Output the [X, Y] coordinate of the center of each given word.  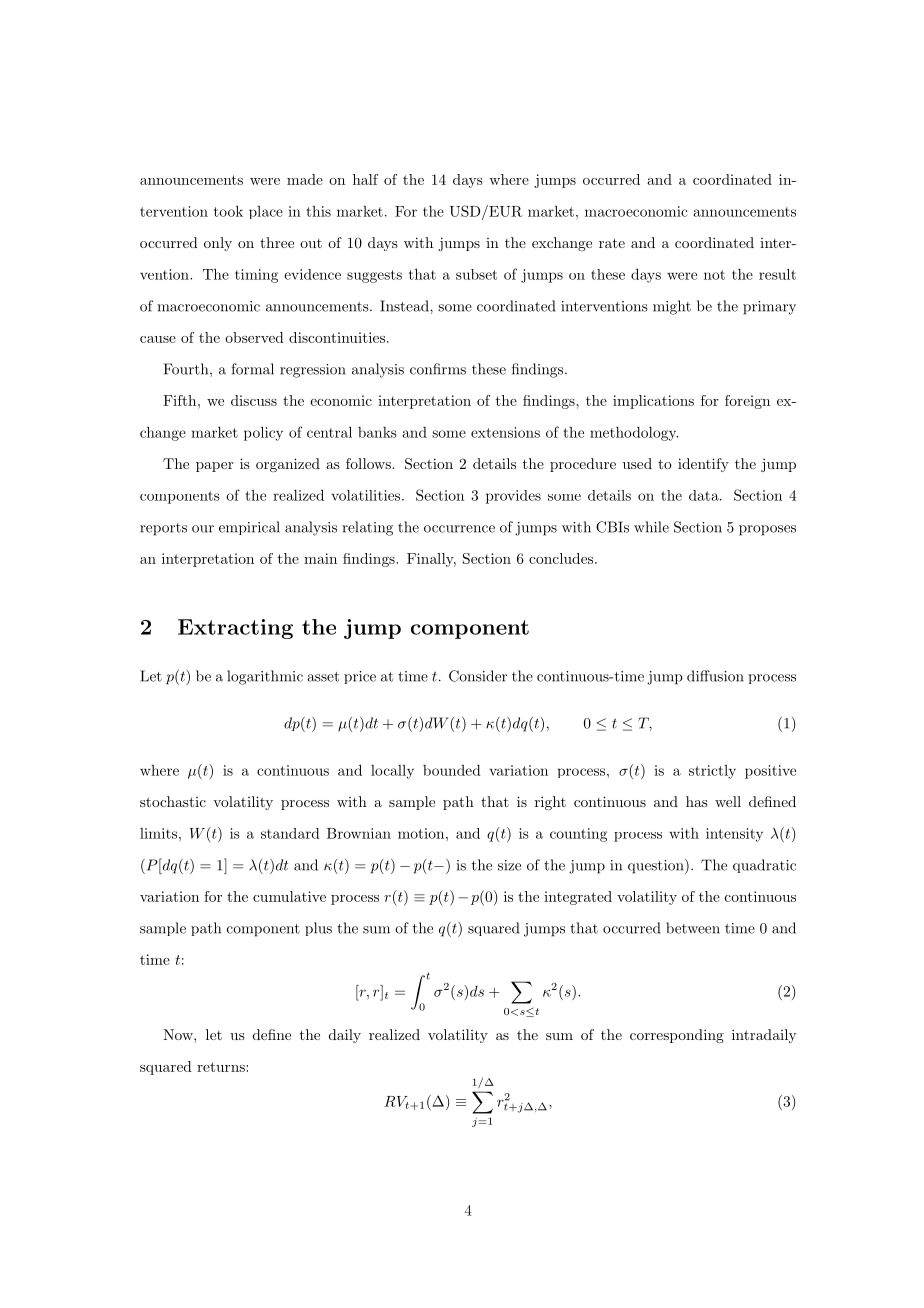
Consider [478, 676]
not [714, 275]
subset [476, 274]
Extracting [235, 629]
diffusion [715, 676]
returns [222, 1067]
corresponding [677, 1036]
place [266, 212]
